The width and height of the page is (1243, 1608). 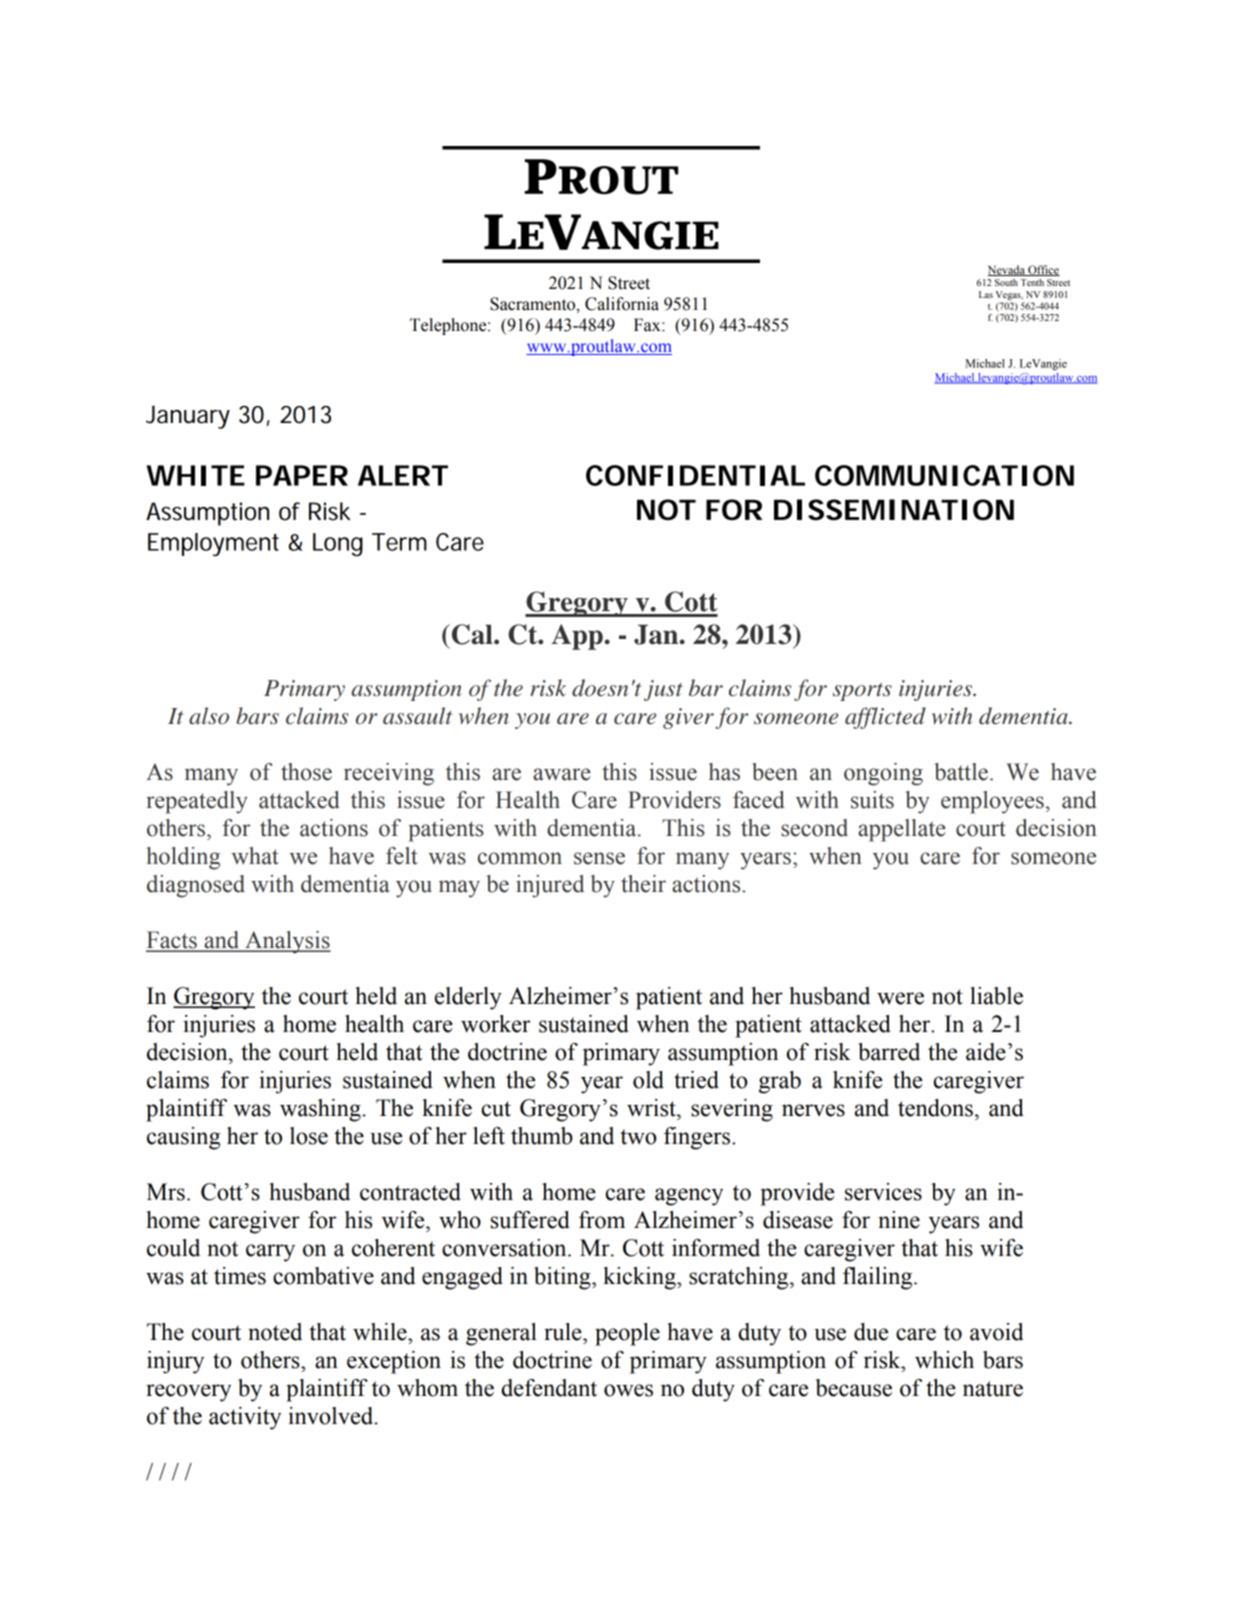 What do you see at coordinates (449, 326) in the page?
I see `Telephone` at bounding box center [449, 326].
